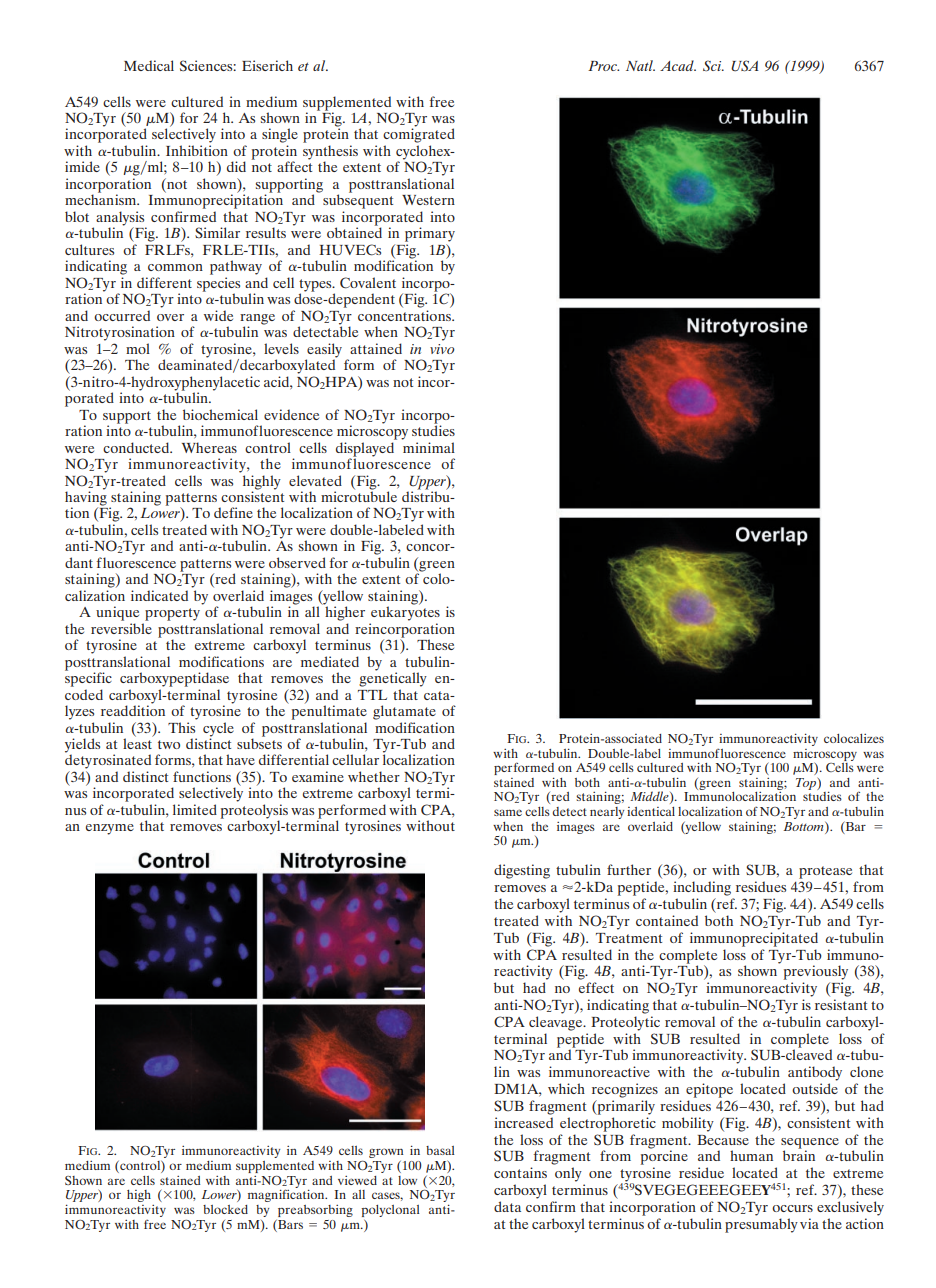  Describe the element at coordinates (195, 809) in the page. I see `limited` at that location.
